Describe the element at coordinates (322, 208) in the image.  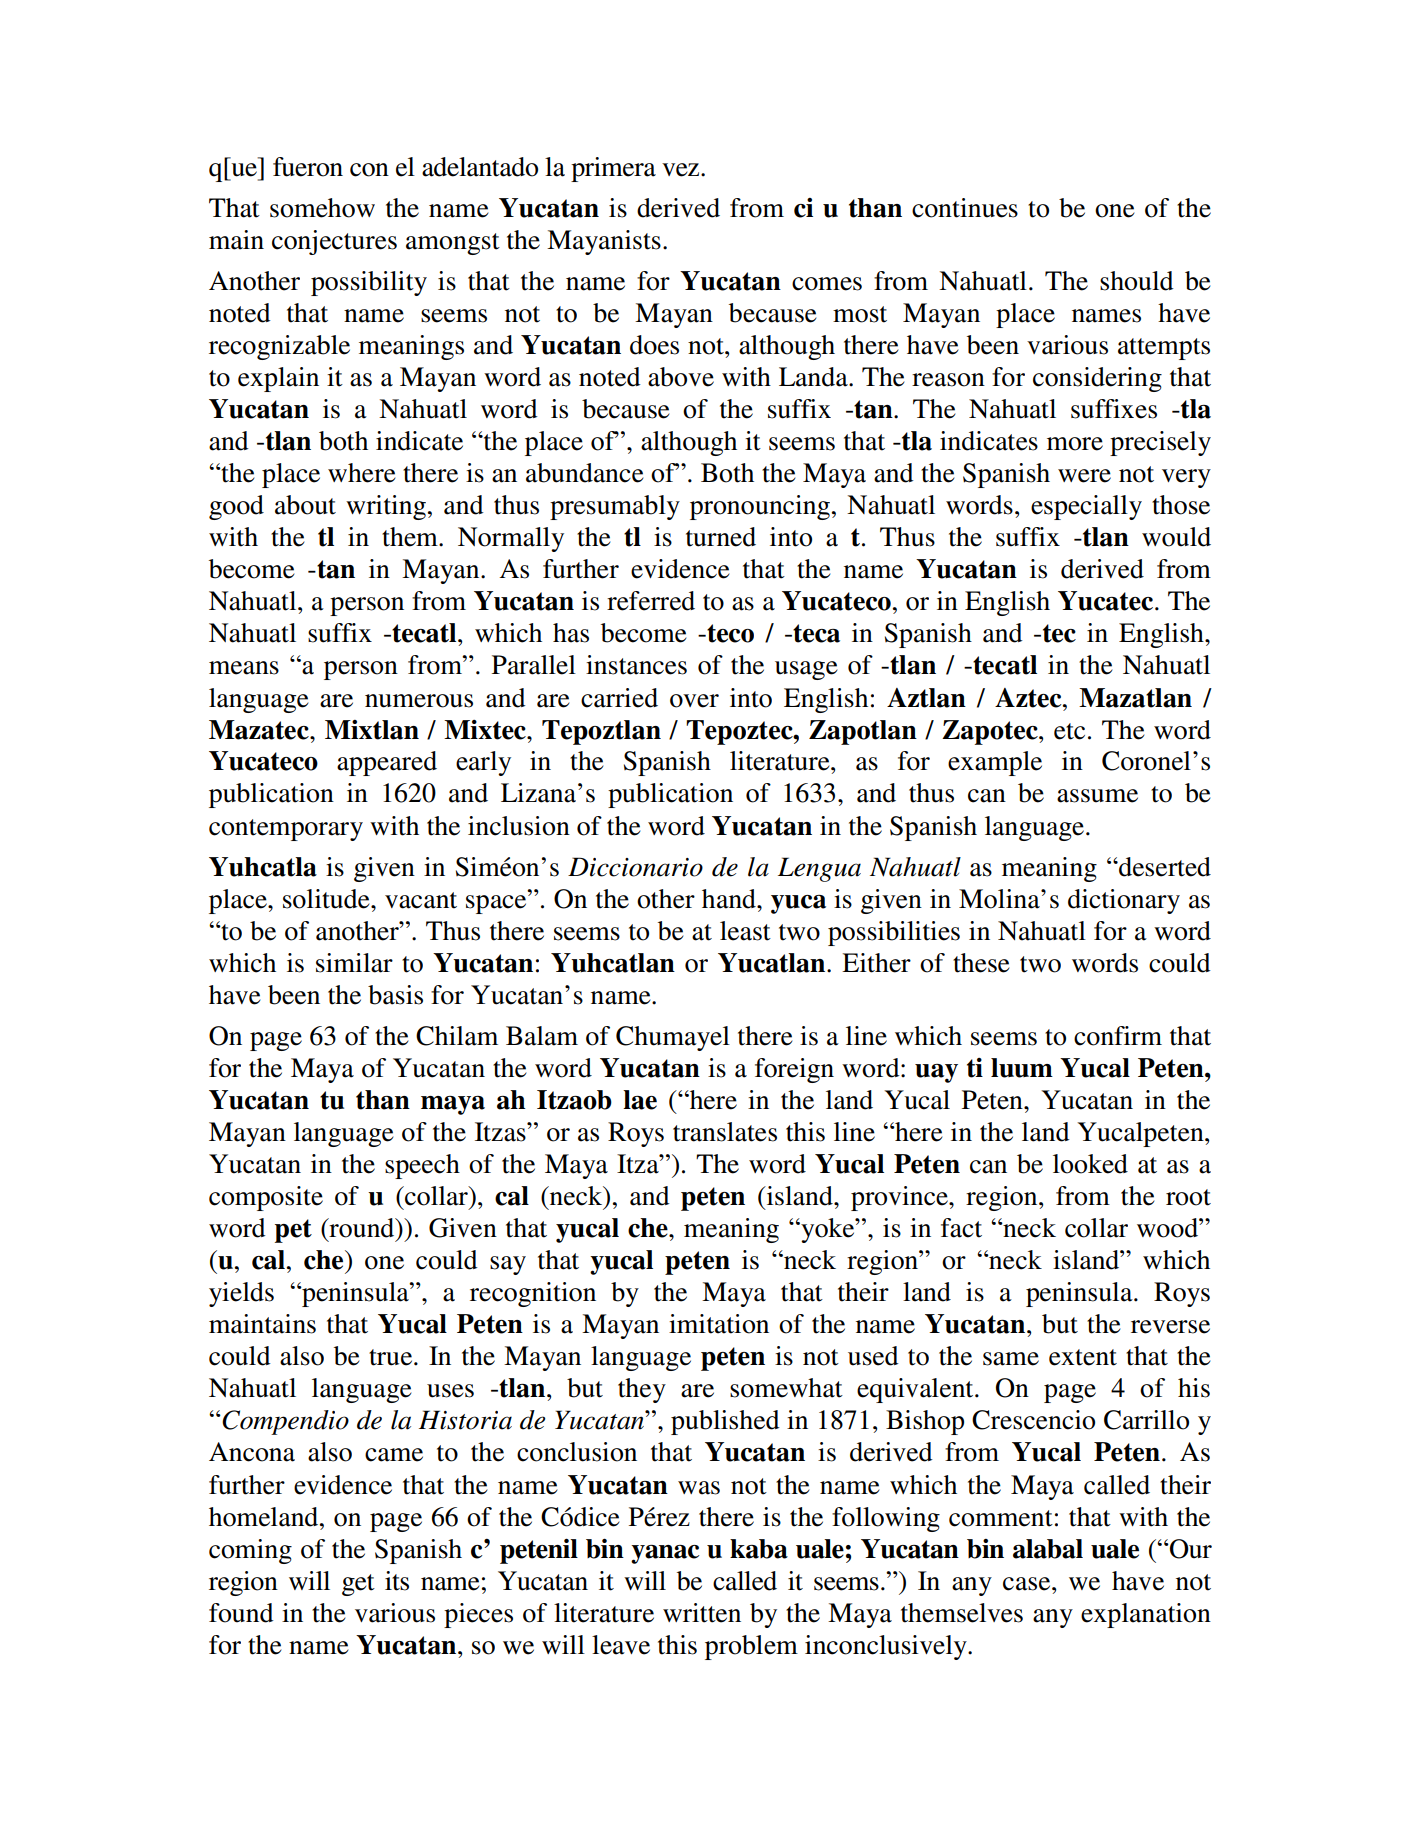
I see `somehow` at that location.
